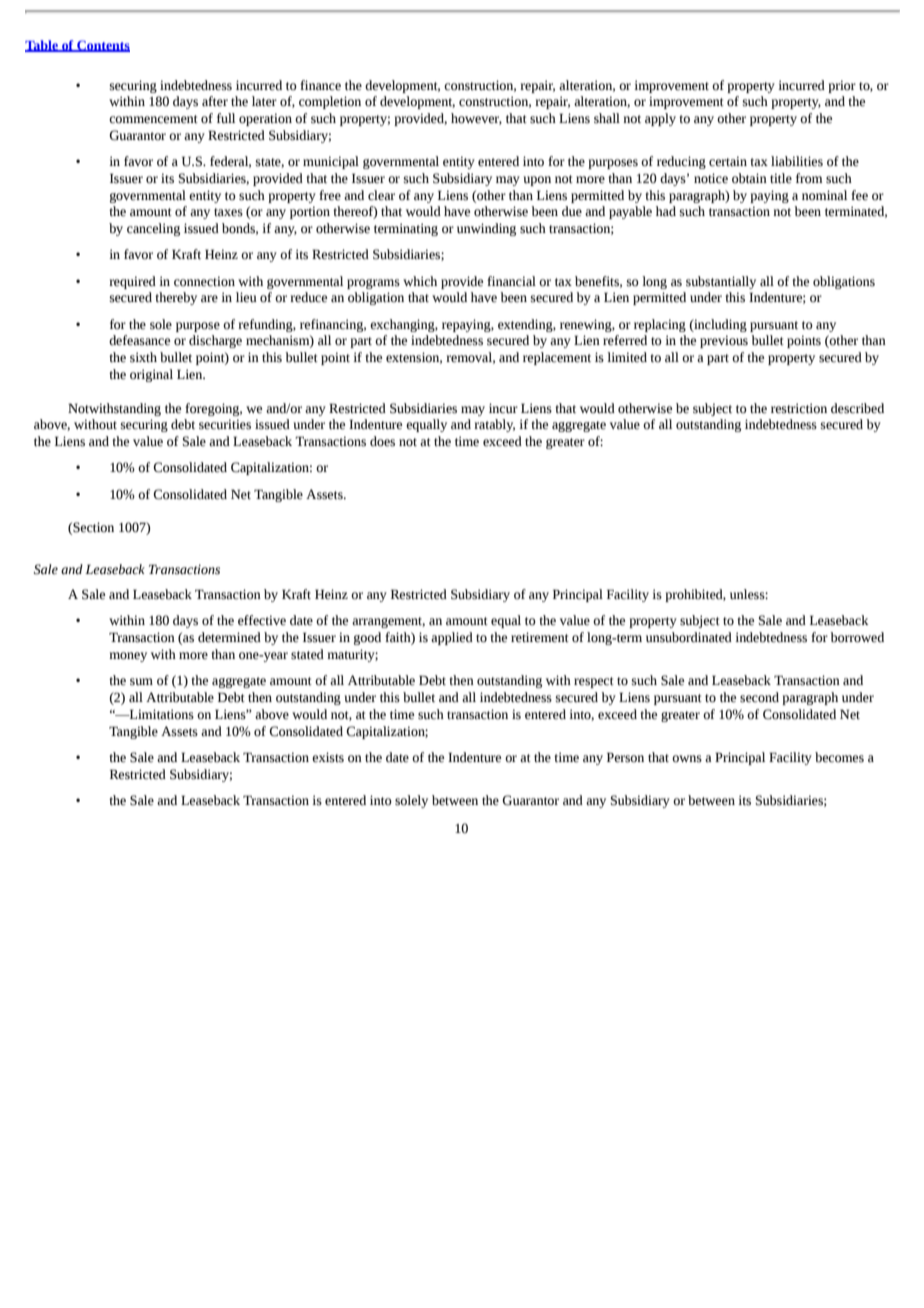 The width and height of the screenshot is (924, 1308). Describe the element at coordinates (799, 408) in the screenshot. I see `restriction` at that location.
